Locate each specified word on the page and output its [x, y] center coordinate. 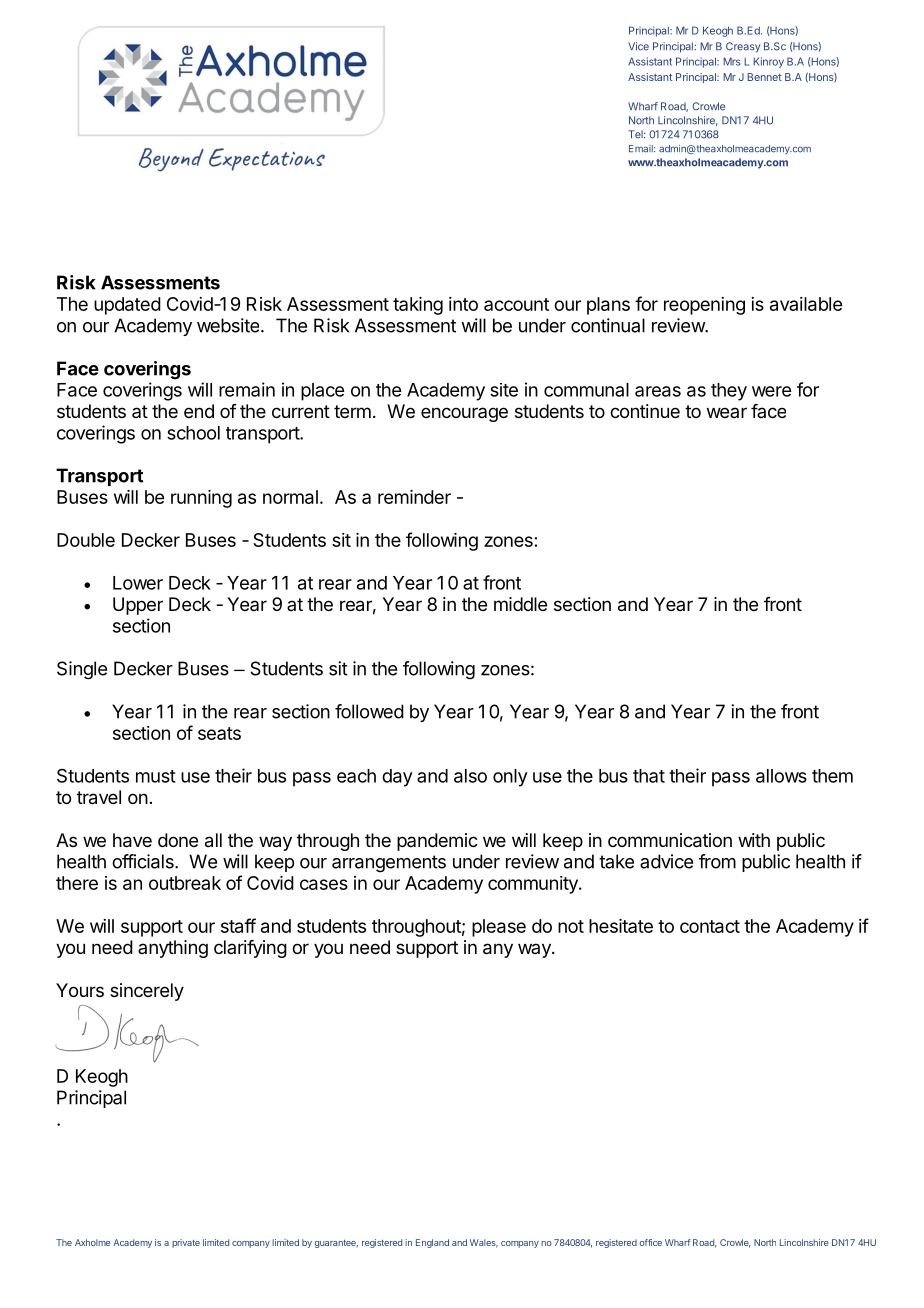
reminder [414, 497]
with [754, 840]
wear [727, 412]
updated [127, 306]
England [432, 1243]
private [186, 1243]
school [193, 433]
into [463, 304]
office [651, 1242]
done [178, 840]
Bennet [764, 77]
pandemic [437, 842]
